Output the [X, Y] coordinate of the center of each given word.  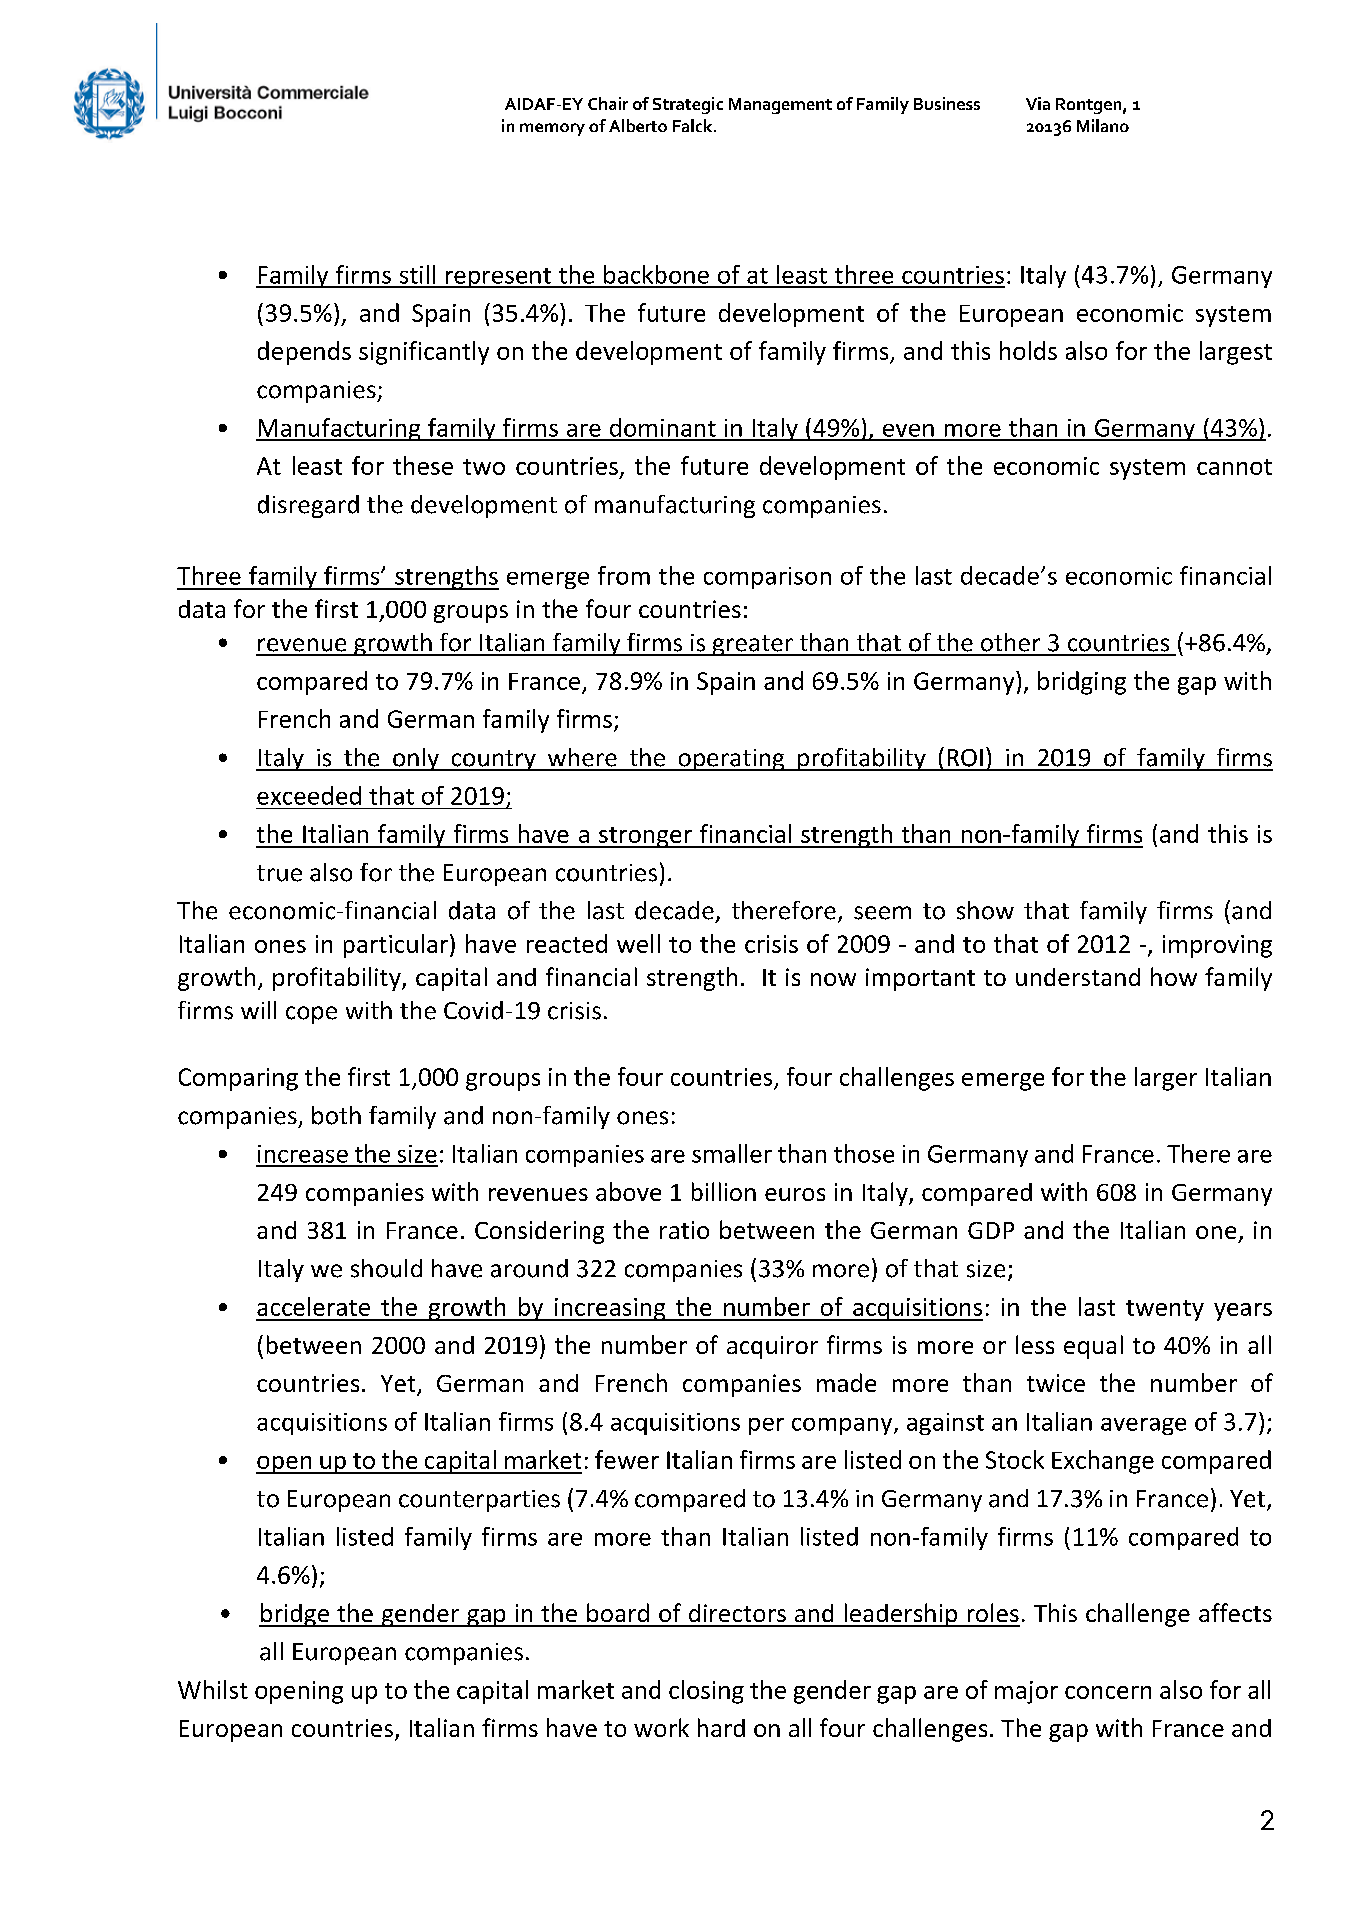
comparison [767, 578]
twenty [1165, 1310]
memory [552, 129]
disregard [308, 506]
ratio [684, 1230]
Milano [1103, 125]
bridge [295, 1615]
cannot [1234, 467]
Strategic [688, 105]
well [638, 943]
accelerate [313, 1306]
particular [397, 946]
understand [1078, 977]
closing [706, 1692]
